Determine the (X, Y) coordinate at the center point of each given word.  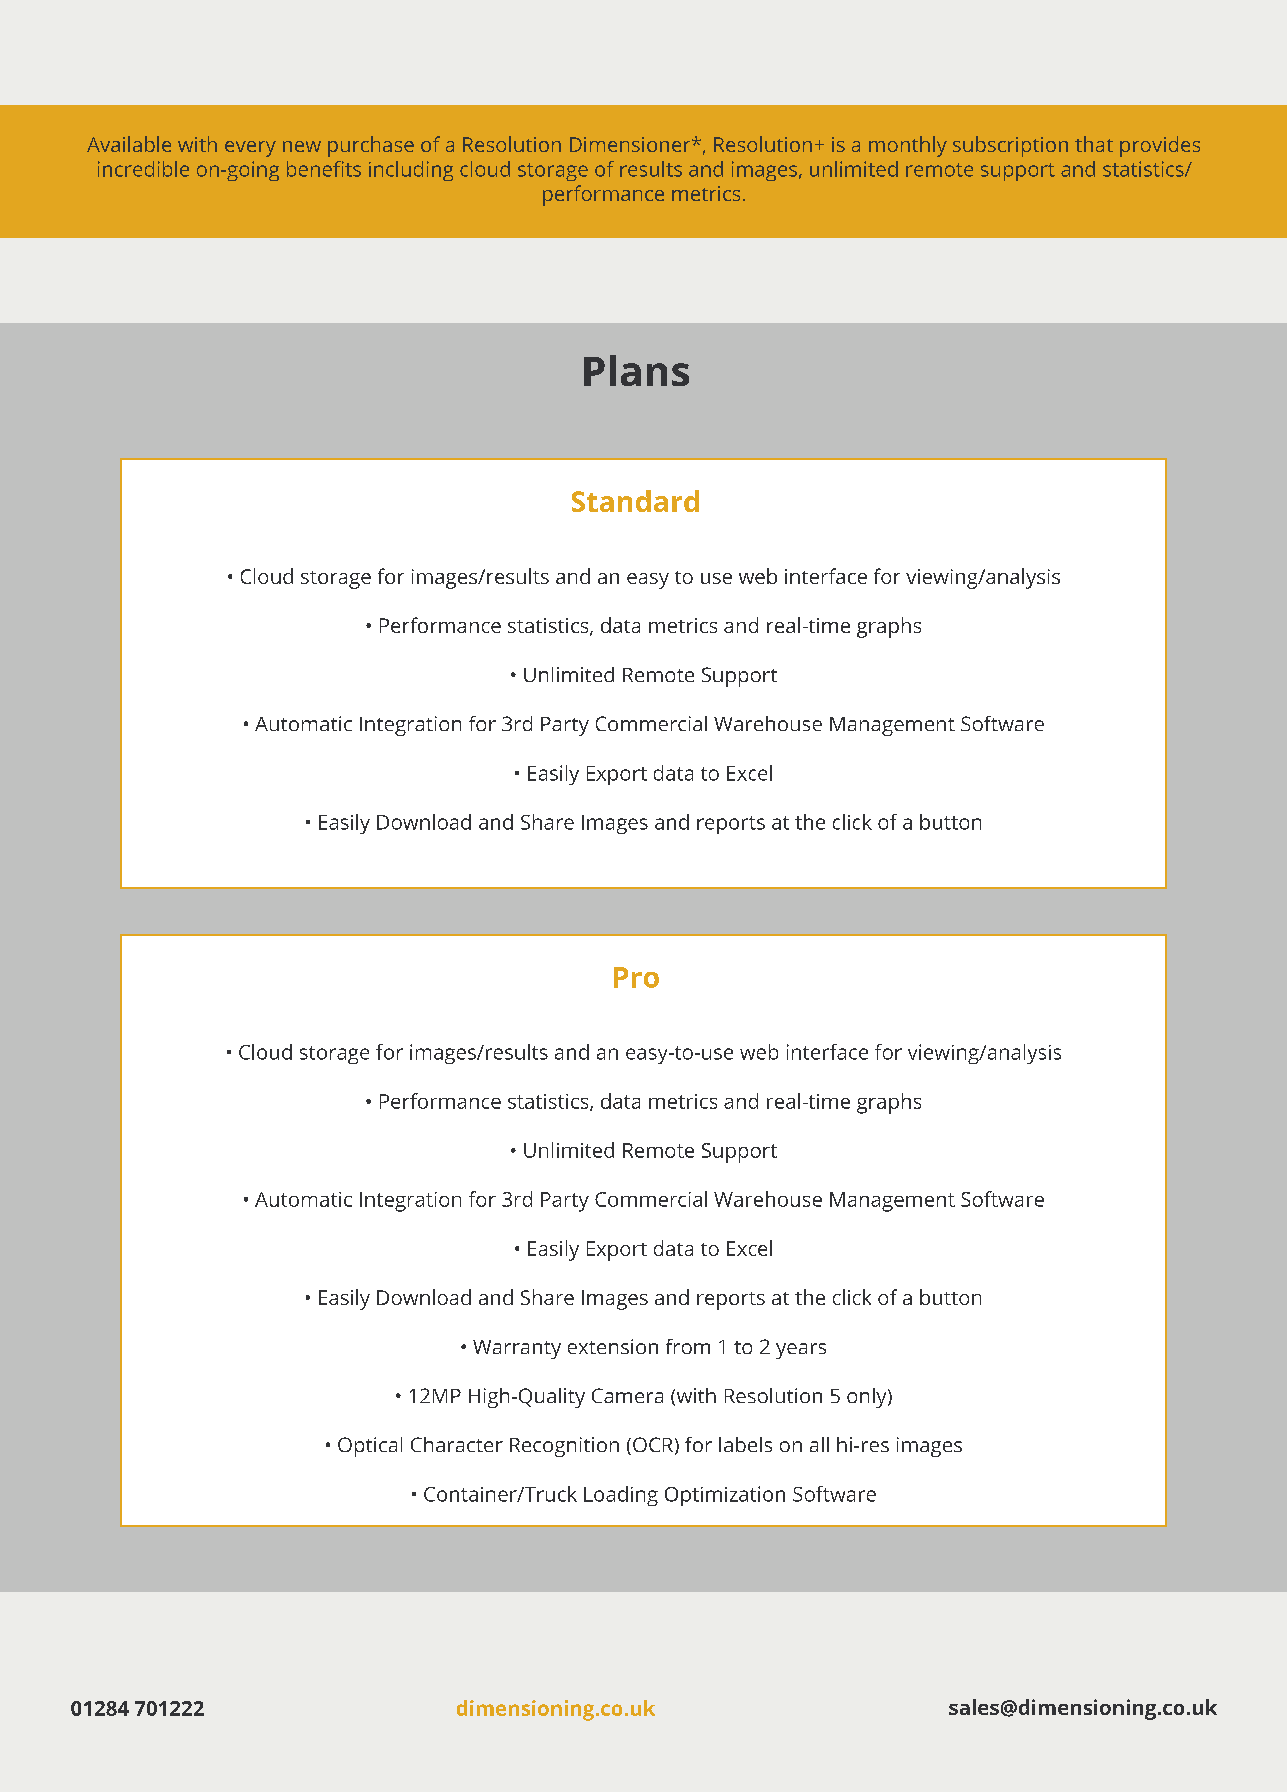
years (801, 1351)
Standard (635, 501)
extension (613, 1346)
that (1094, 144)
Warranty (517, 1349)
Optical (370, 1447)
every (250, 149)
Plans (636, 370)
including (411, 171)
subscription (1010, 146)
